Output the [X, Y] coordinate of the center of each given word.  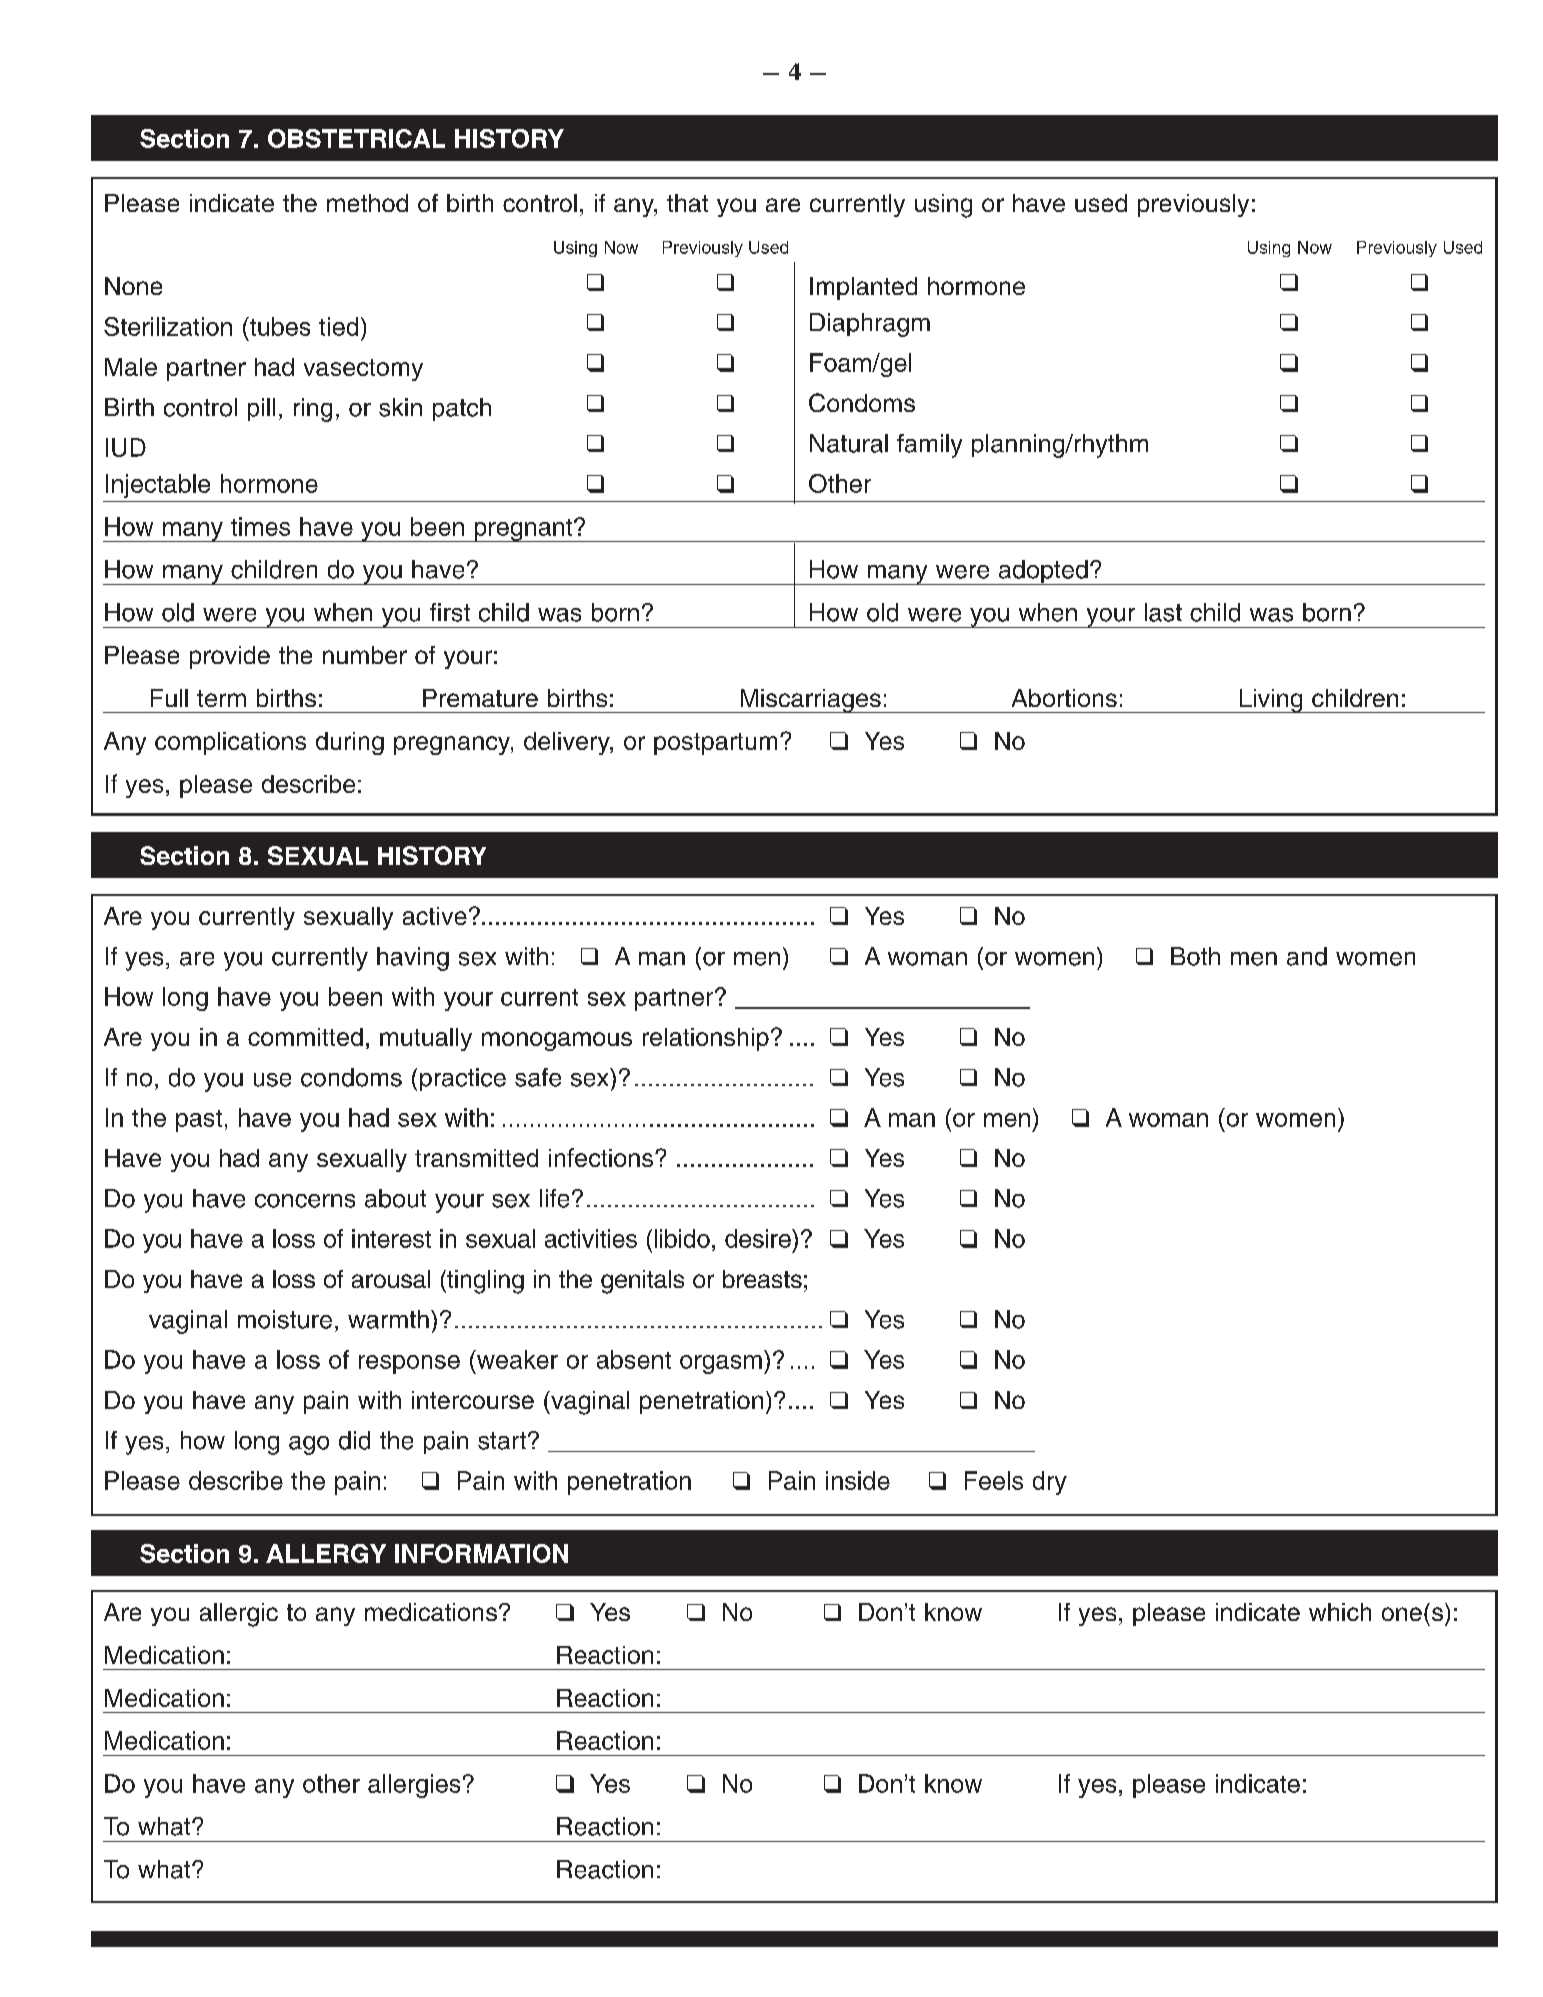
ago [309, 1445]
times [260, 526]
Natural [849, 443]
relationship [706, 1039]
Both [1195, 956]
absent [634, 1359]
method [367, 203]
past [199, 1121]
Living [1271, 701]
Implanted [863, 288]
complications [230, 743]
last [1163, 612]
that [687, 203]
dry [1050, 1483]
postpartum [715, 744]
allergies [414, 1786]
